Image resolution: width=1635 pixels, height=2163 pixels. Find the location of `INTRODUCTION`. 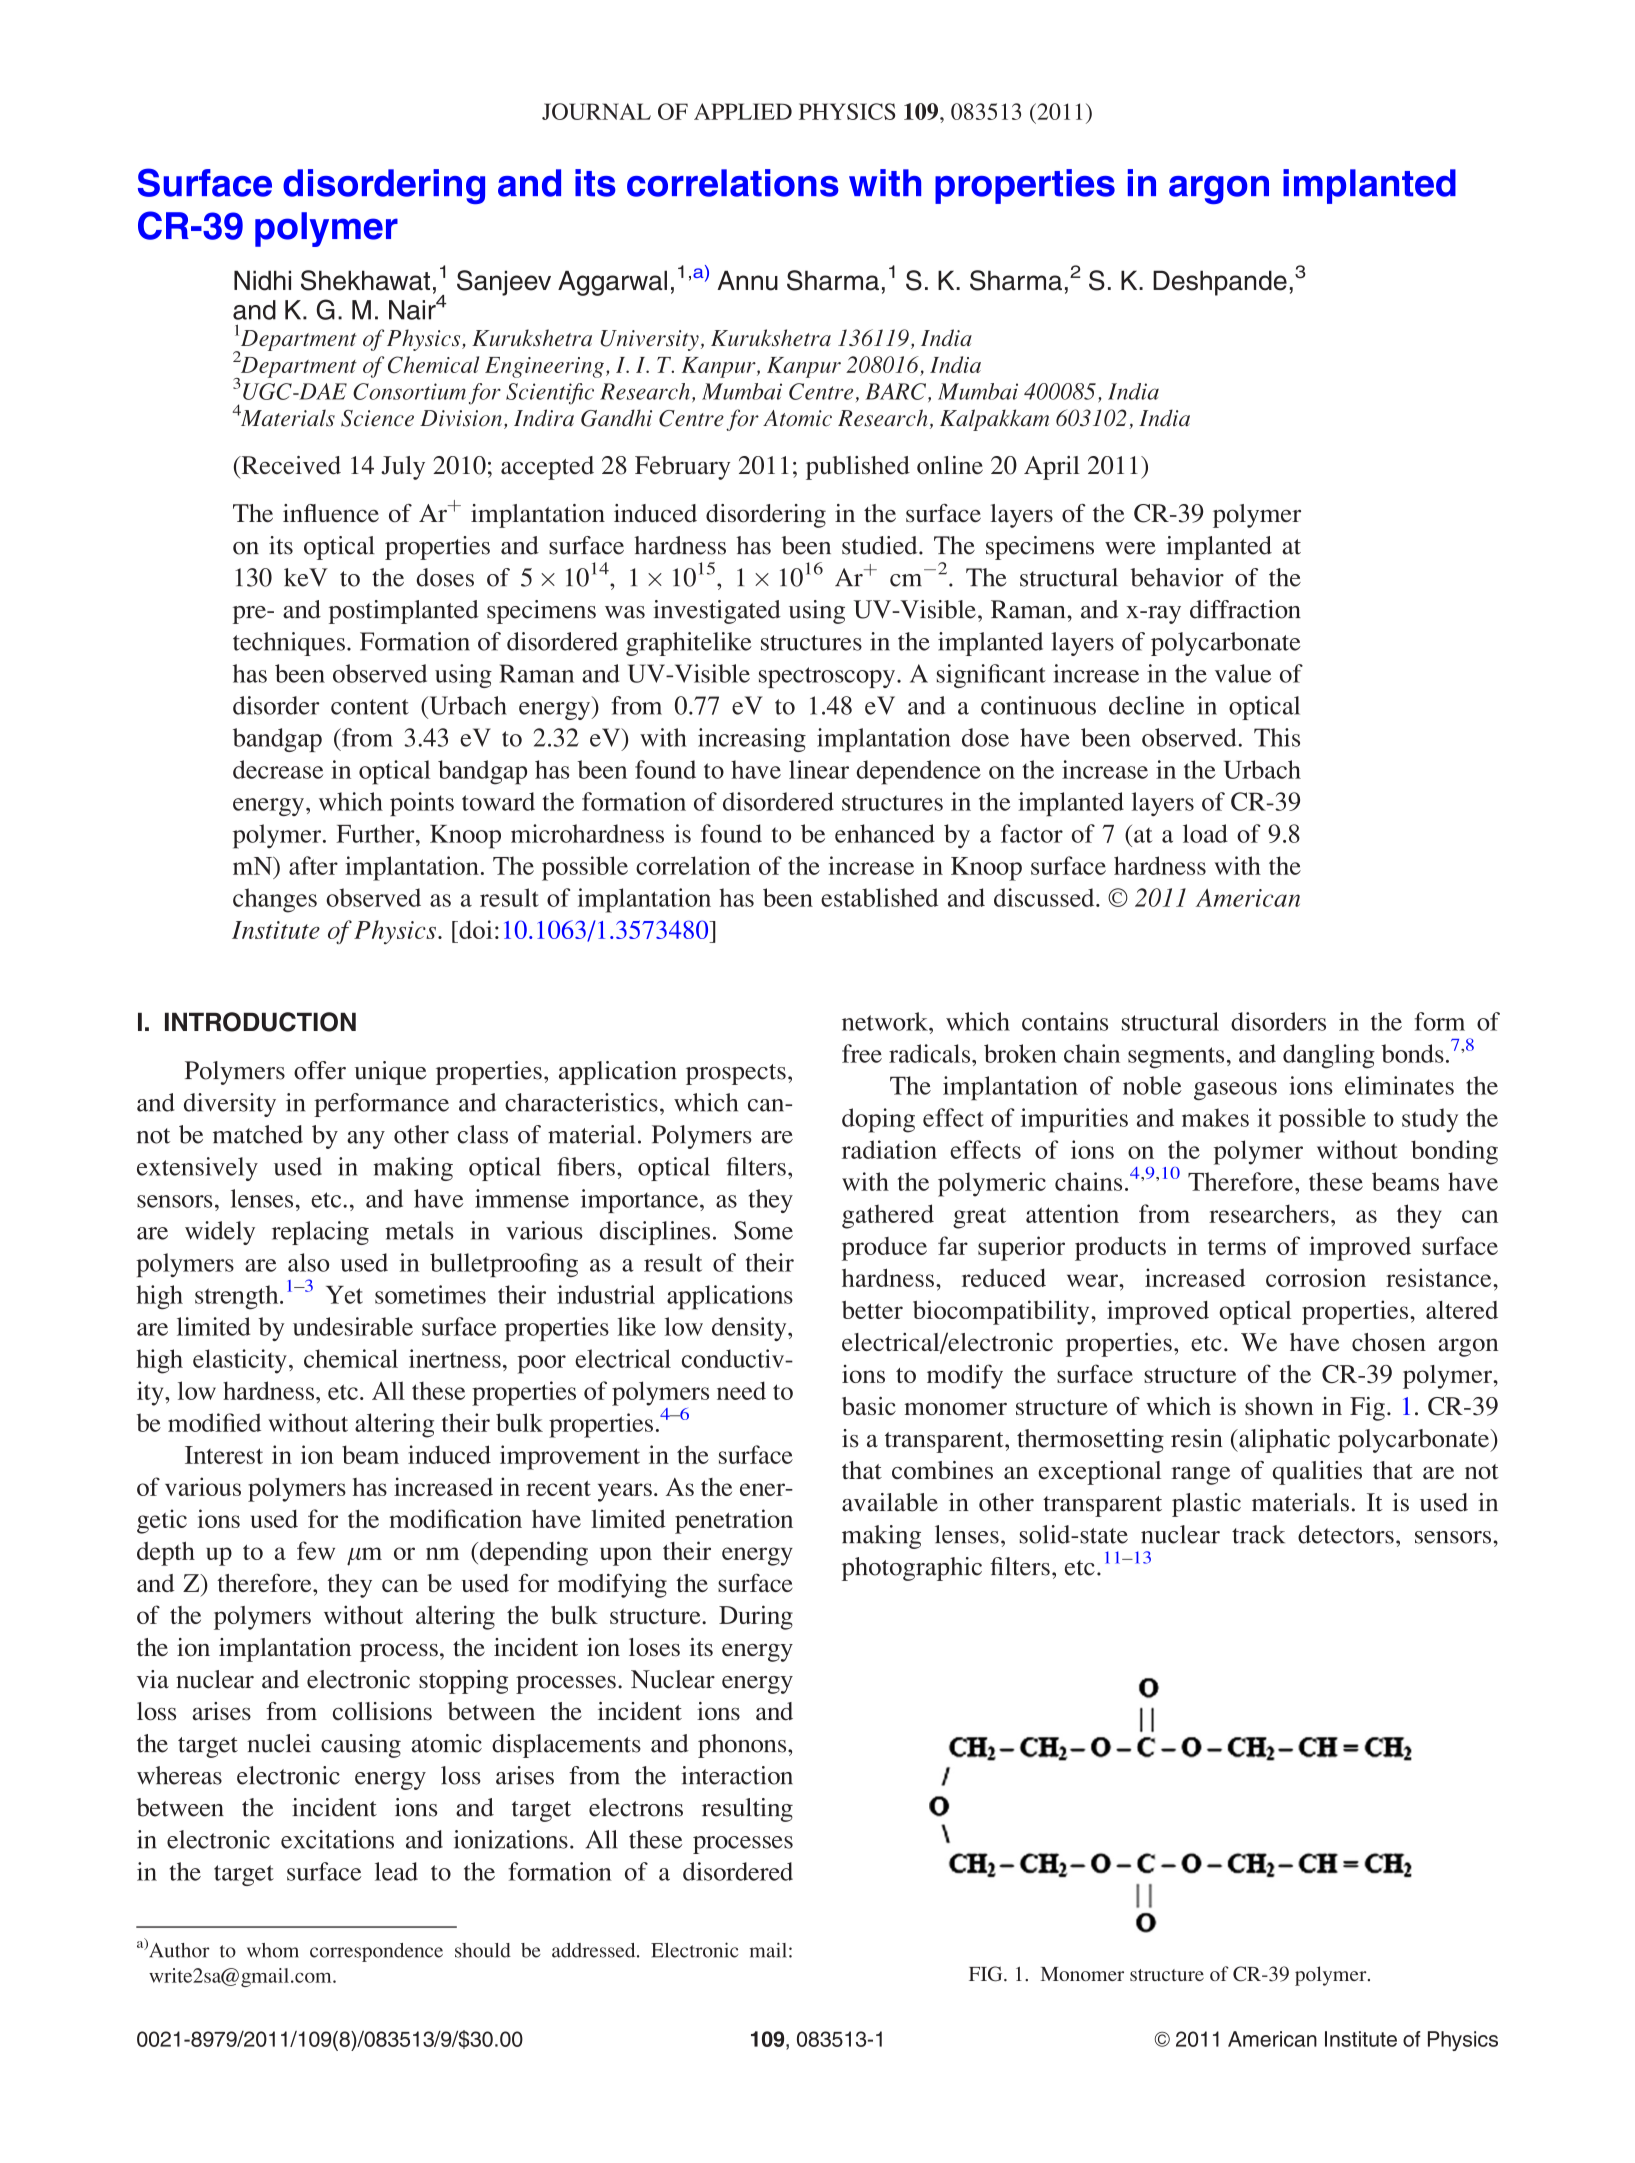

INTRODUCTION is located at coordinates (260, 1022).
